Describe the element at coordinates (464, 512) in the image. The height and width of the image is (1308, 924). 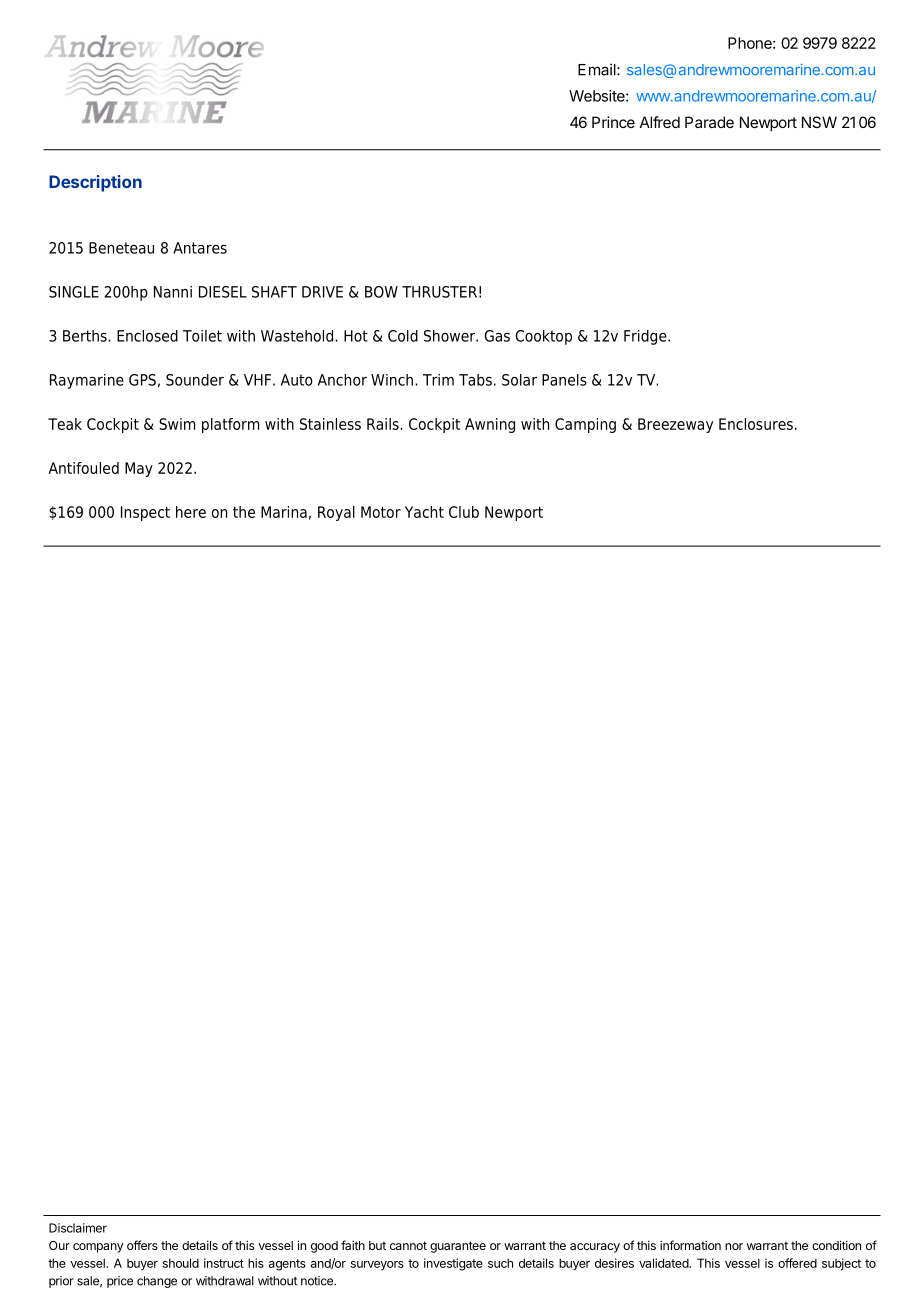
I see `Club` at that location.
